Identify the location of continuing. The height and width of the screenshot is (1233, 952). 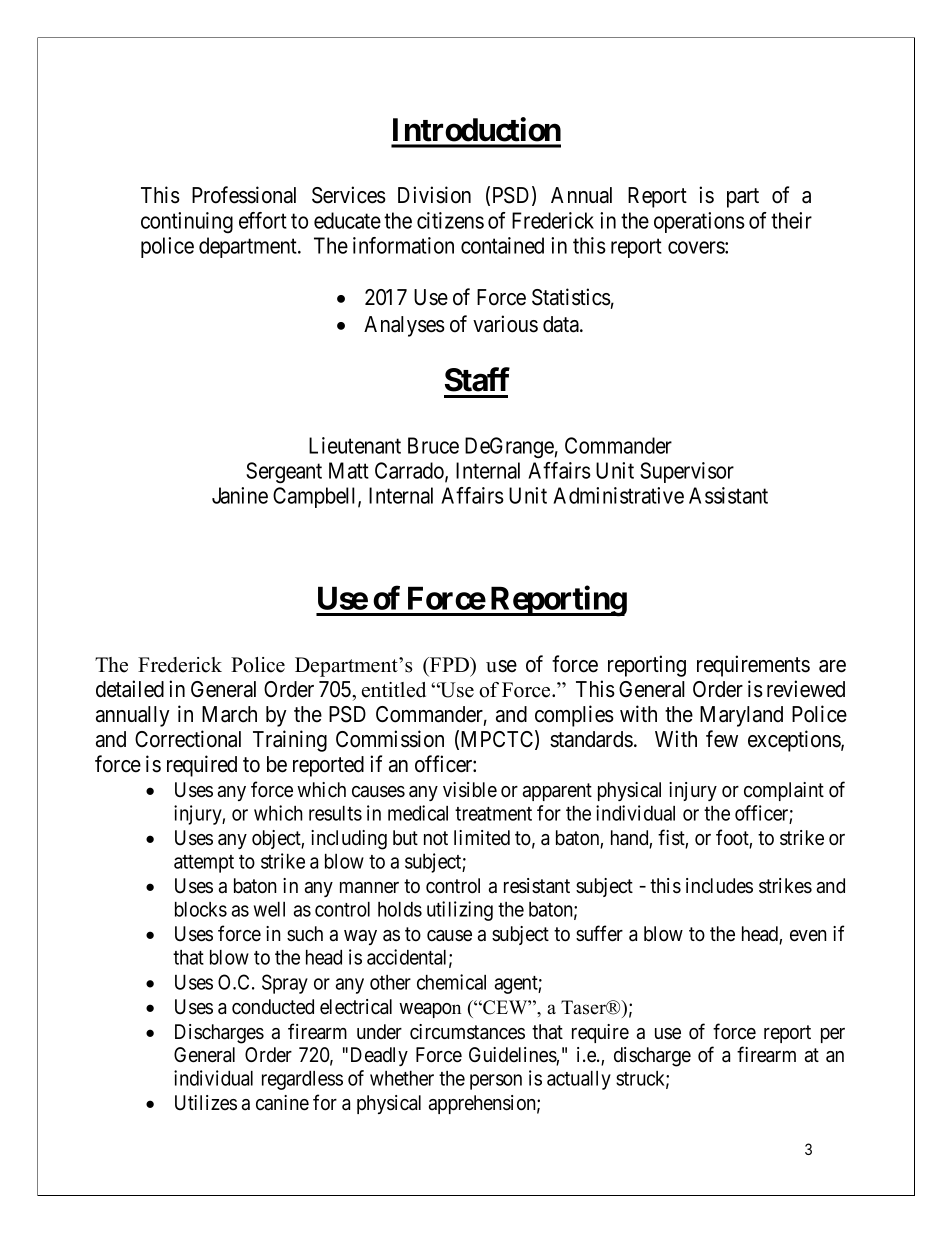
(187, 222).
